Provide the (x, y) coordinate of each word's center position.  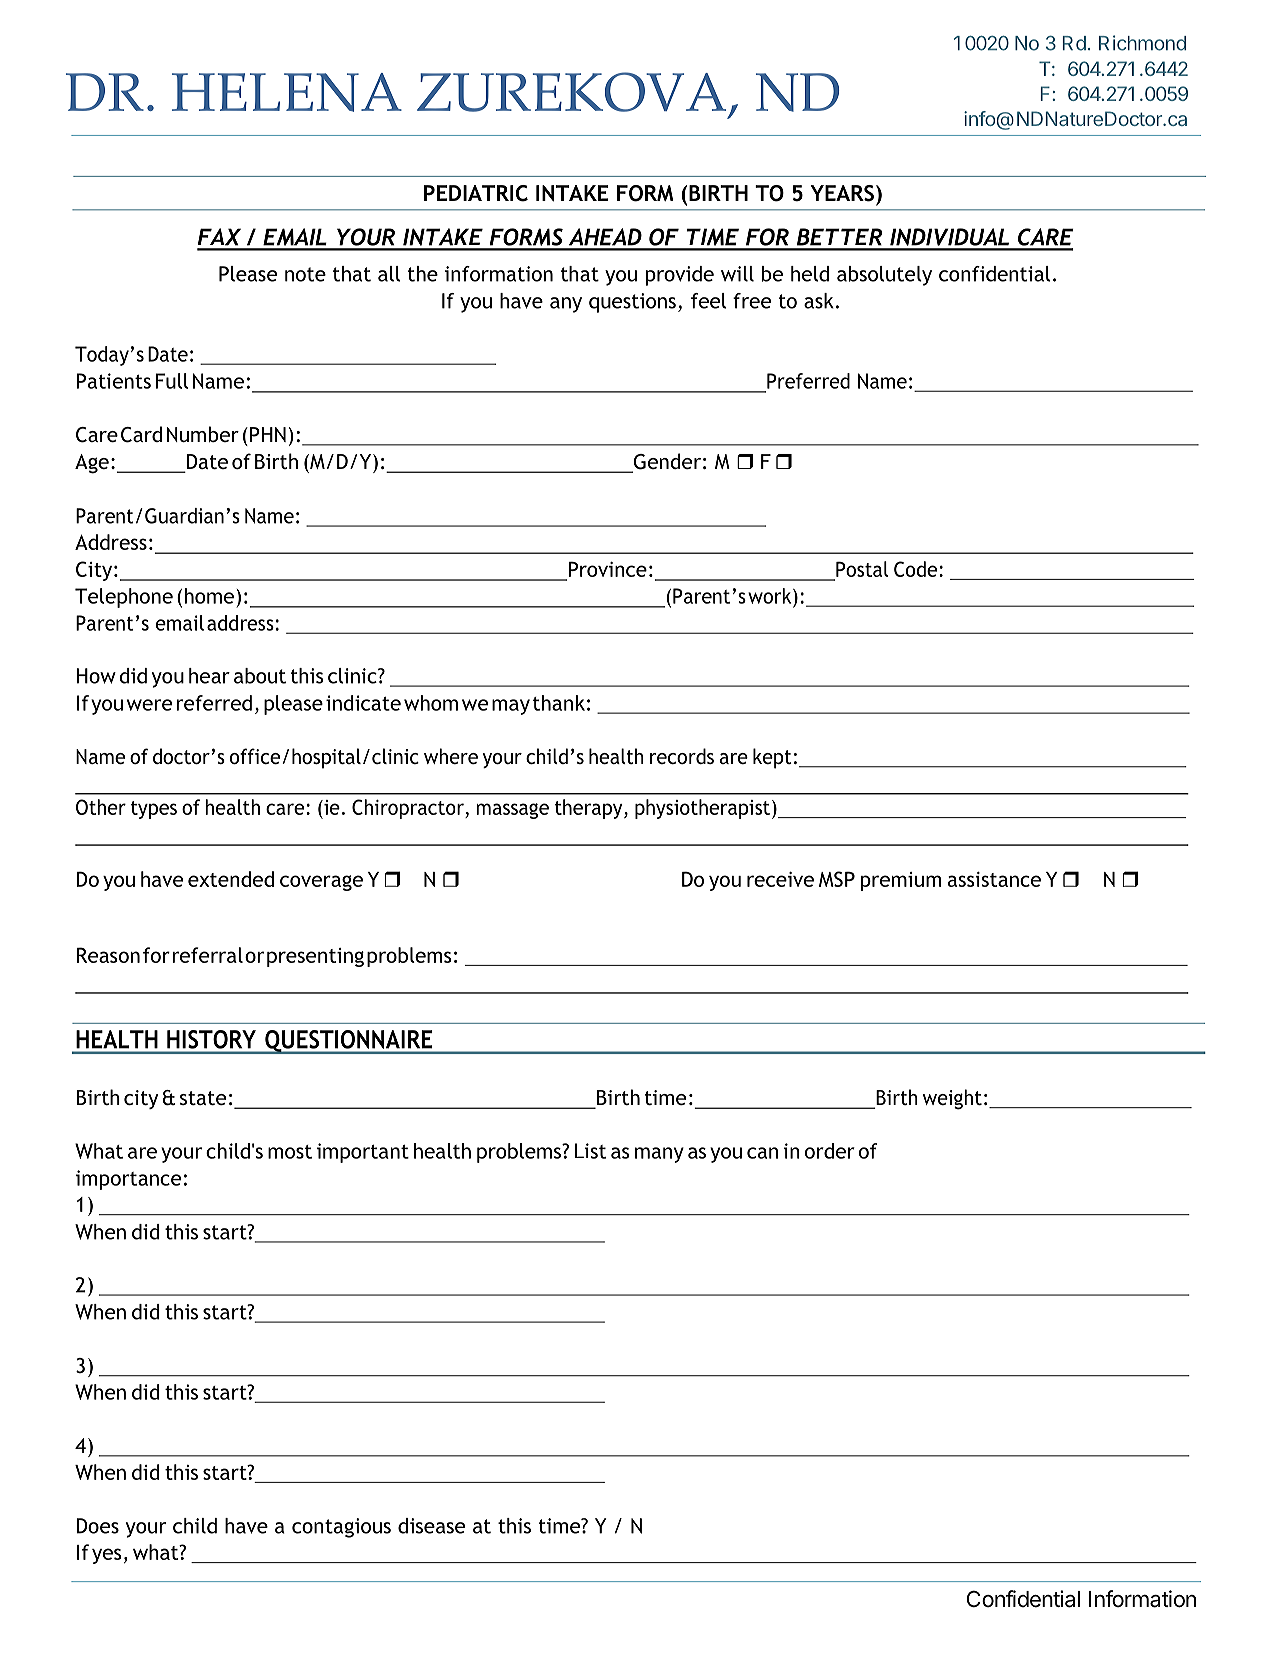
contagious (341, 1528)
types (154, 810)
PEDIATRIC (476, 193)
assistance (994, 879)
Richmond (1142, 43)
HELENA (287, 92)
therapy (590, 809)
